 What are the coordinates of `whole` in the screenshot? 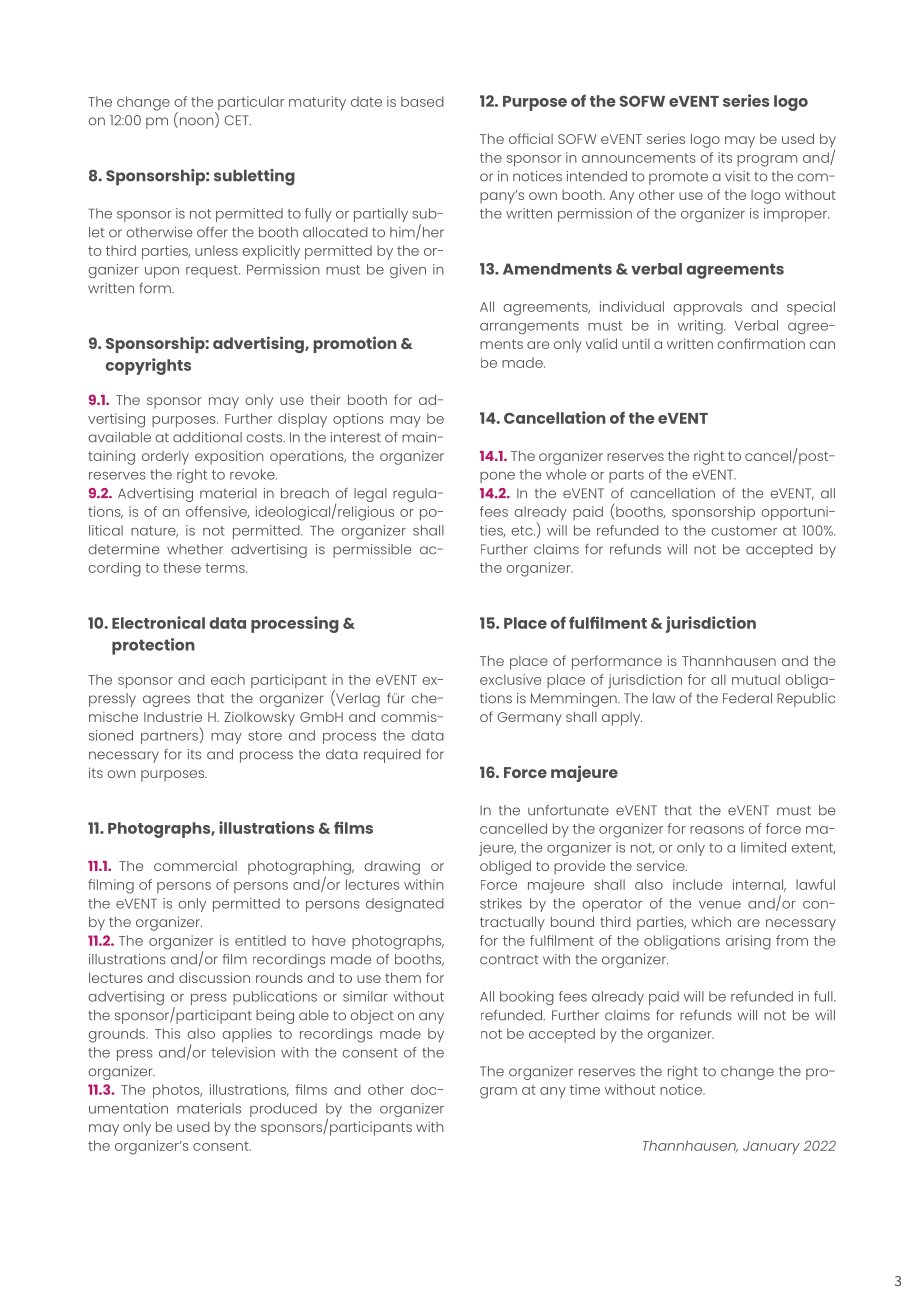 It's located at (566, 474).
